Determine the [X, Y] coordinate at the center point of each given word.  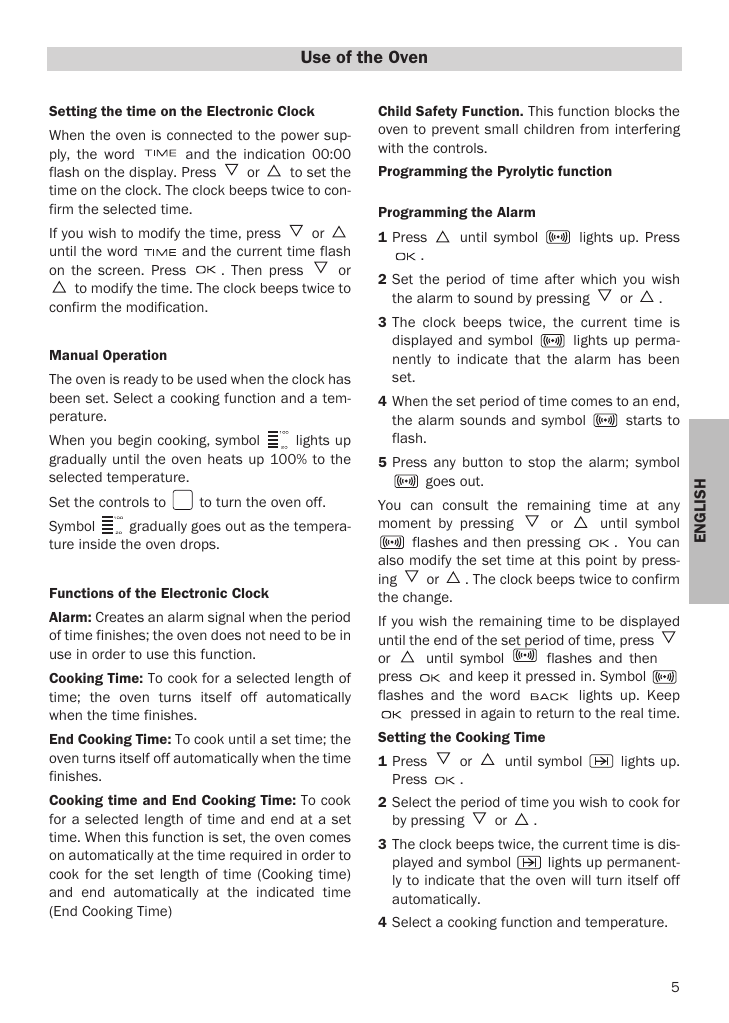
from [594, 129]
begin [135, 441]
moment [405, 523]
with [390, 148]
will [581, 880]
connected [199, 135]
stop [541, 463]
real [632, 713]
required [256, 856]
